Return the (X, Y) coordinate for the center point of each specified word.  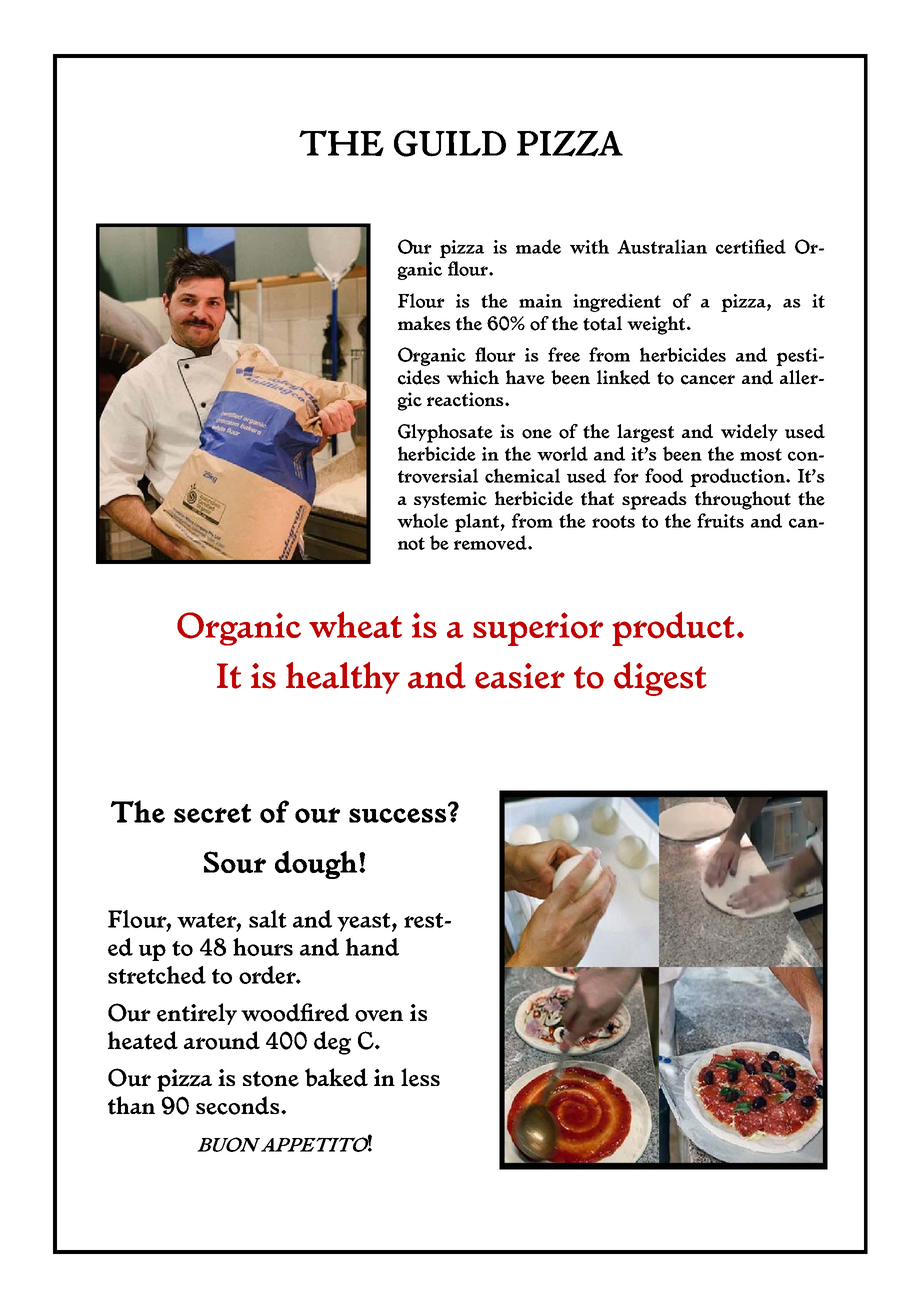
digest (660, 679)
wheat (355, 624)
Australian (662, 246)
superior (538, 629)
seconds (237, 1105)
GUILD (450, 143)
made (538, 246)
